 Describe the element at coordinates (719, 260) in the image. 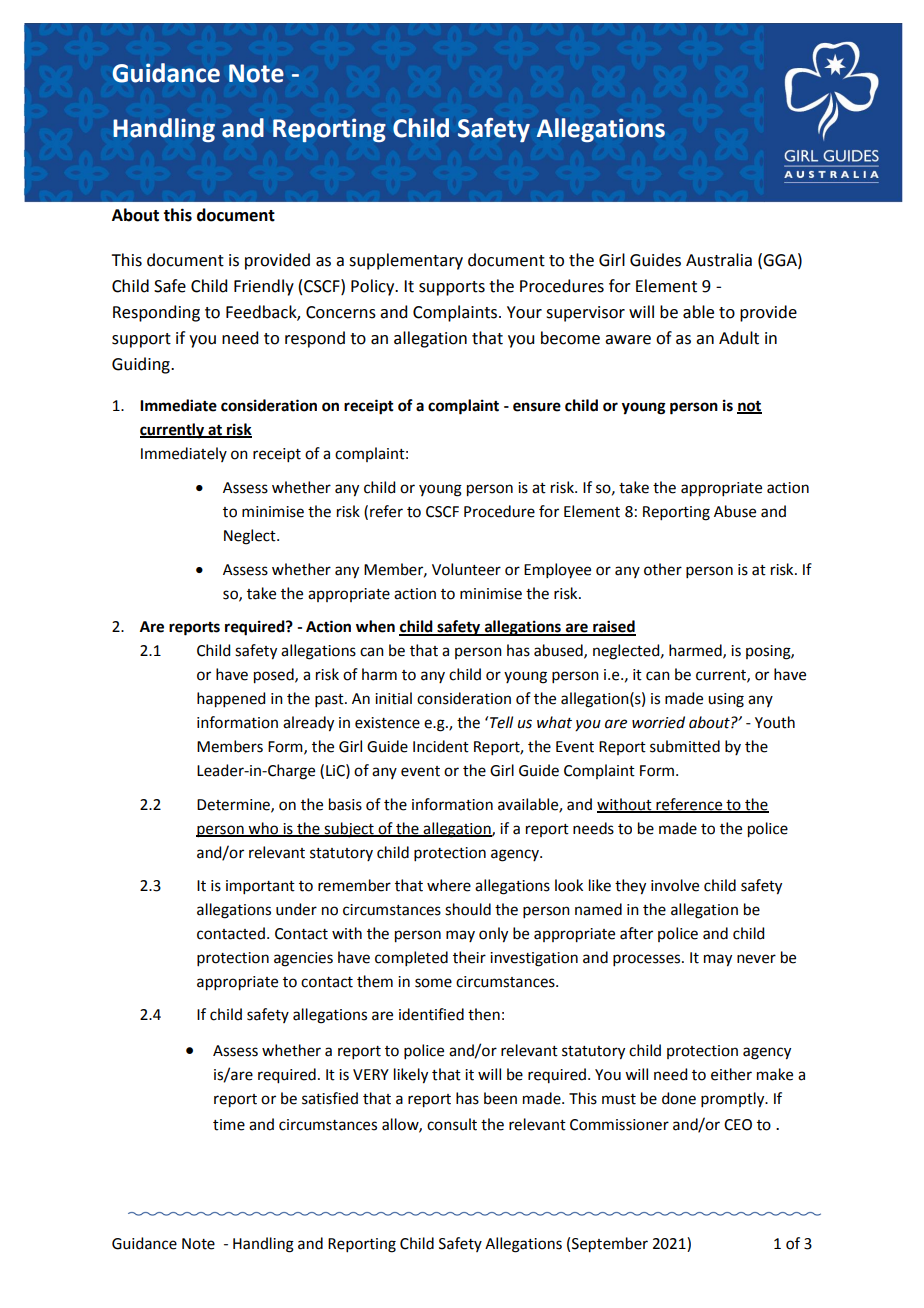

I see `Australia` at that location.
